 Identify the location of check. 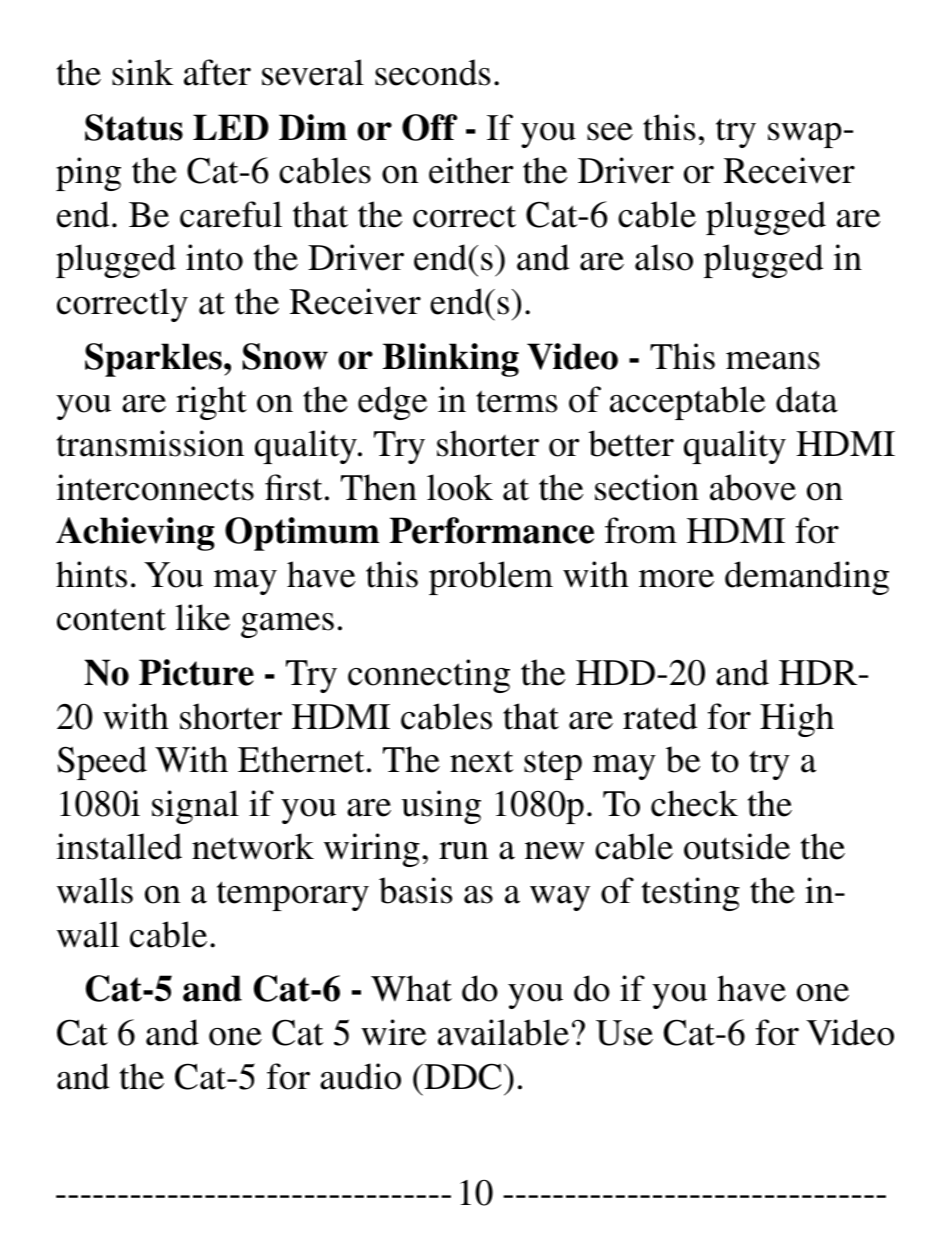
(694, 803).
